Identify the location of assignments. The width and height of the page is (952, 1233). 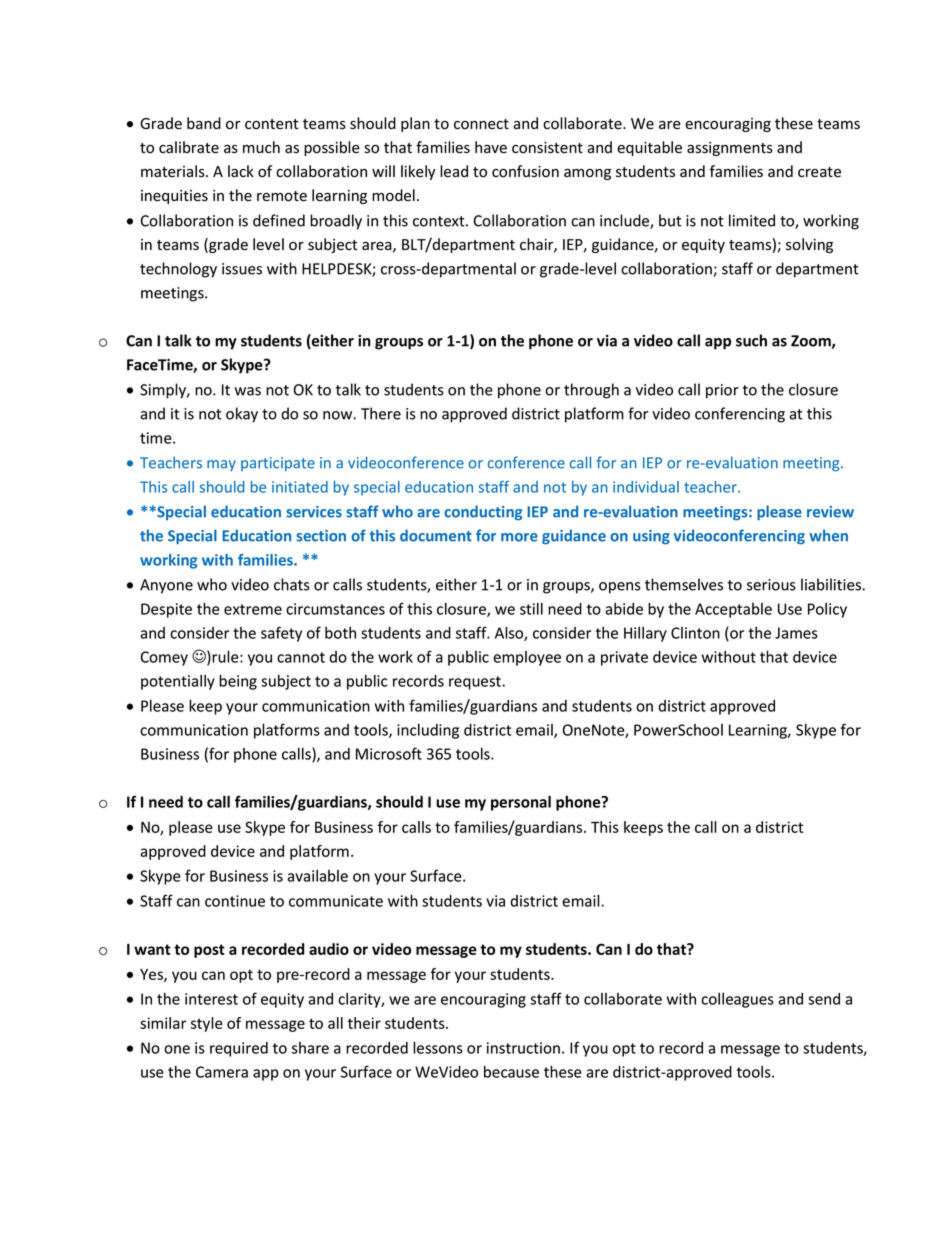
(730, 149).
